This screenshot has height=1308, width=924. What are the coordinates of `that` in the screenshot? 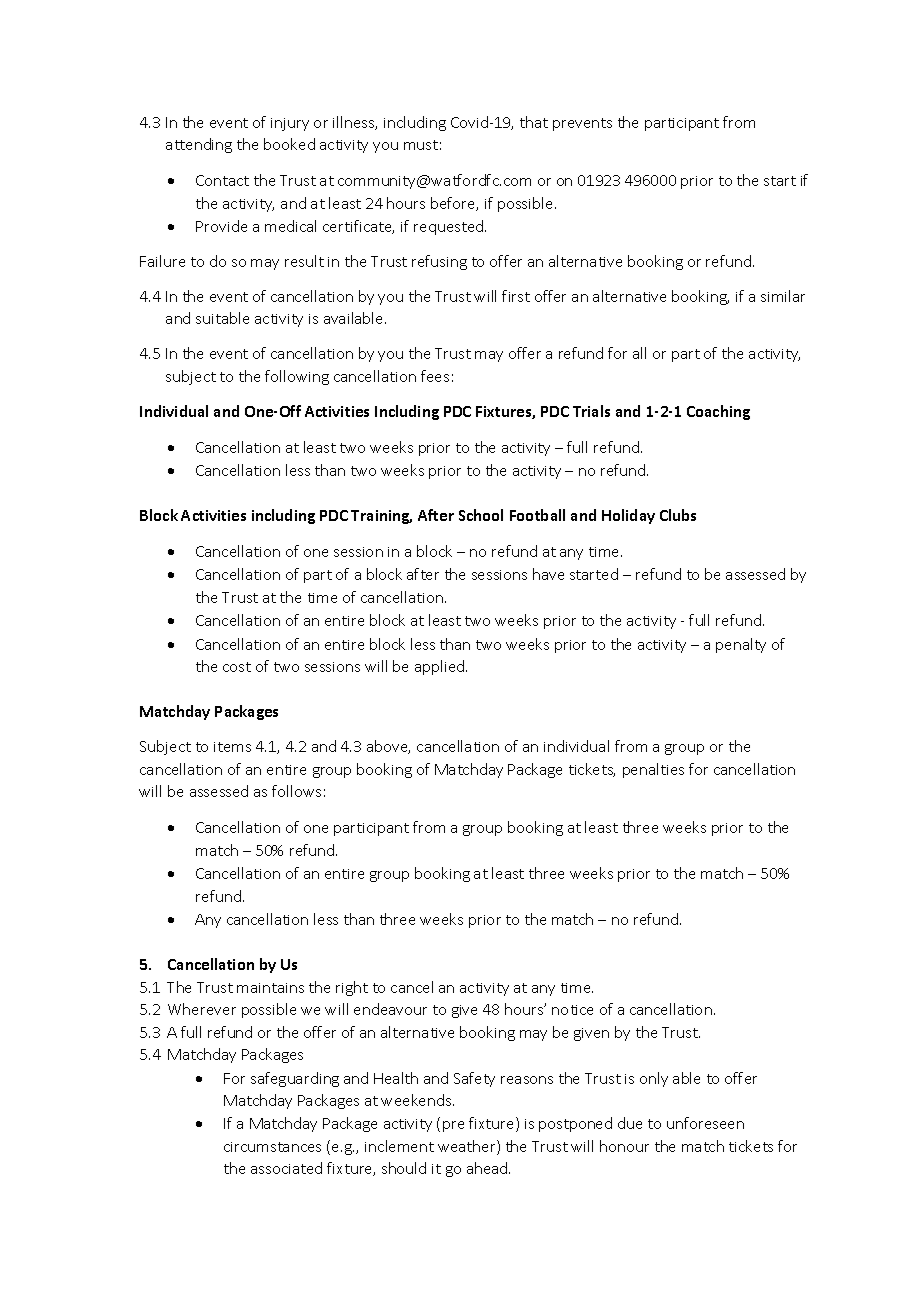 It's located at (534, 122).
